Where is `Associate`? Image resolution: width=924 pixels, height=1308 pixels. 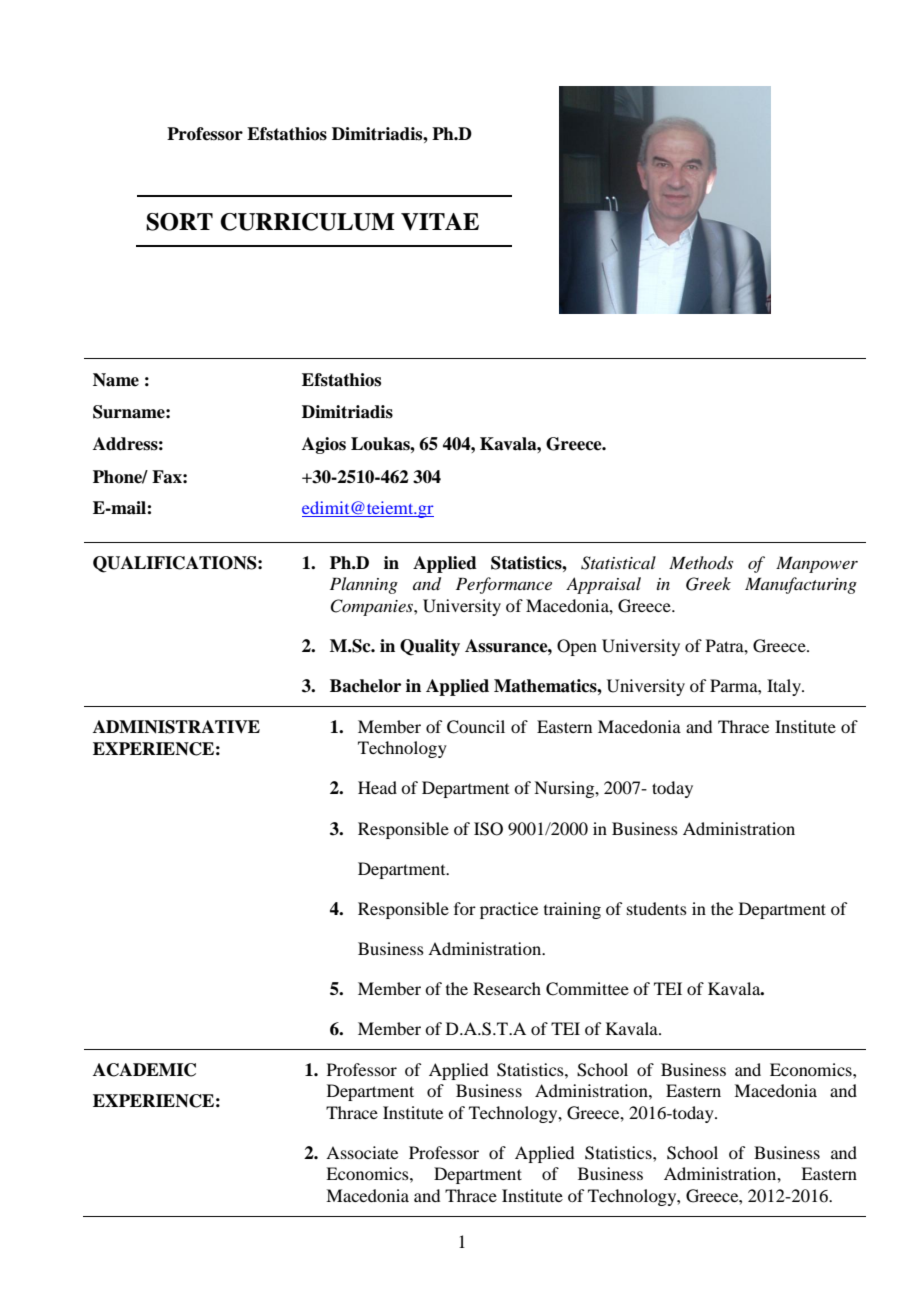 Associate is located at coordinates (362, 1152).
